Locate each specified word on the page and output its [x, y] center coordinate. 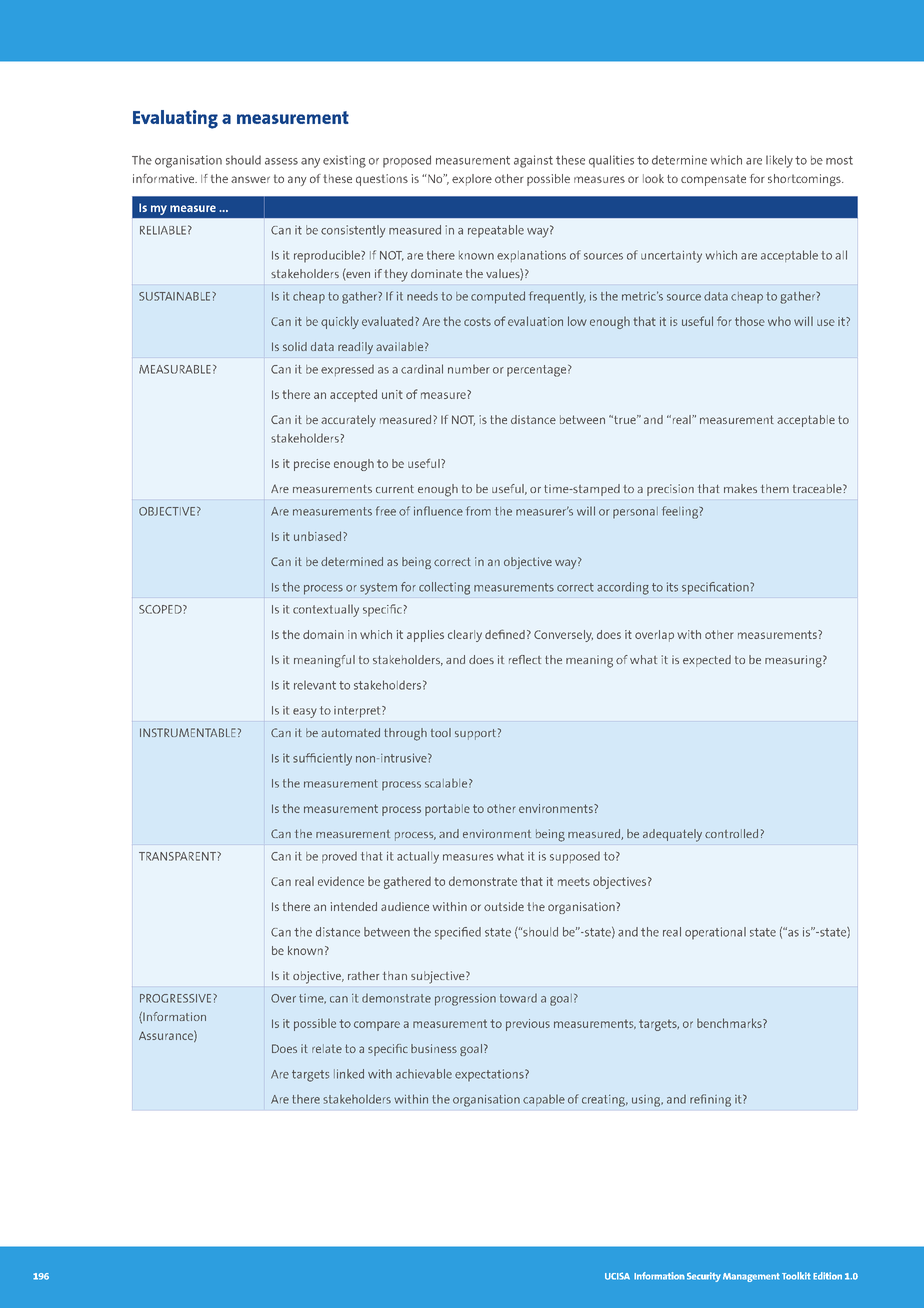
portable [447, 810]
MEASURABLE [175, 369]
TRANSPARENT [177, 856]
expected [707, 661]
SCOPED [161, 609]
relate [327, 1048]
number [469, 369]
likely [779, 161]
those [750, 321]
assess [281, 161]
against [533, 161]
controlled [731, 833]
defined [505, 634]
